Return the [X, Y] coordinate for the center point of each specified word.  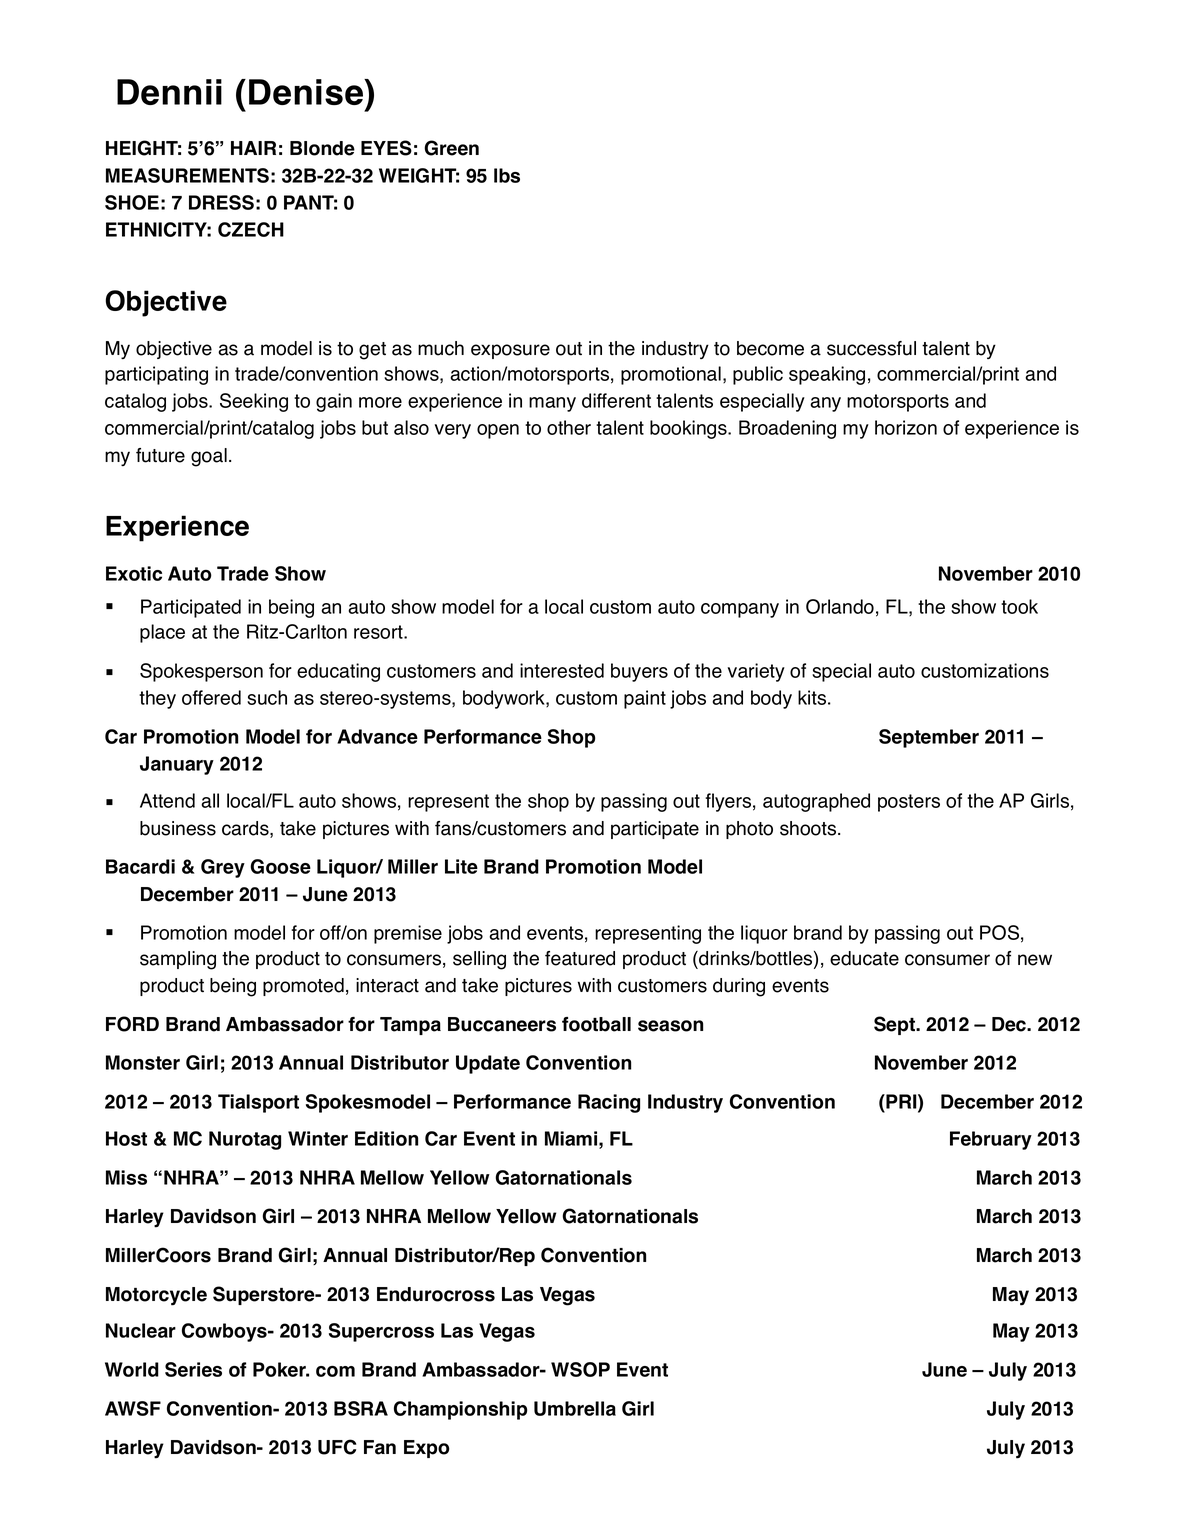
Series [193, 1369]
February [991, 1140]
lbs [507, 175]
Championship [460, 1410]
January [177, 765]
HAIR [253, 148]
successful [871, 348]
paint [645, 699]
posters [909, 803]
